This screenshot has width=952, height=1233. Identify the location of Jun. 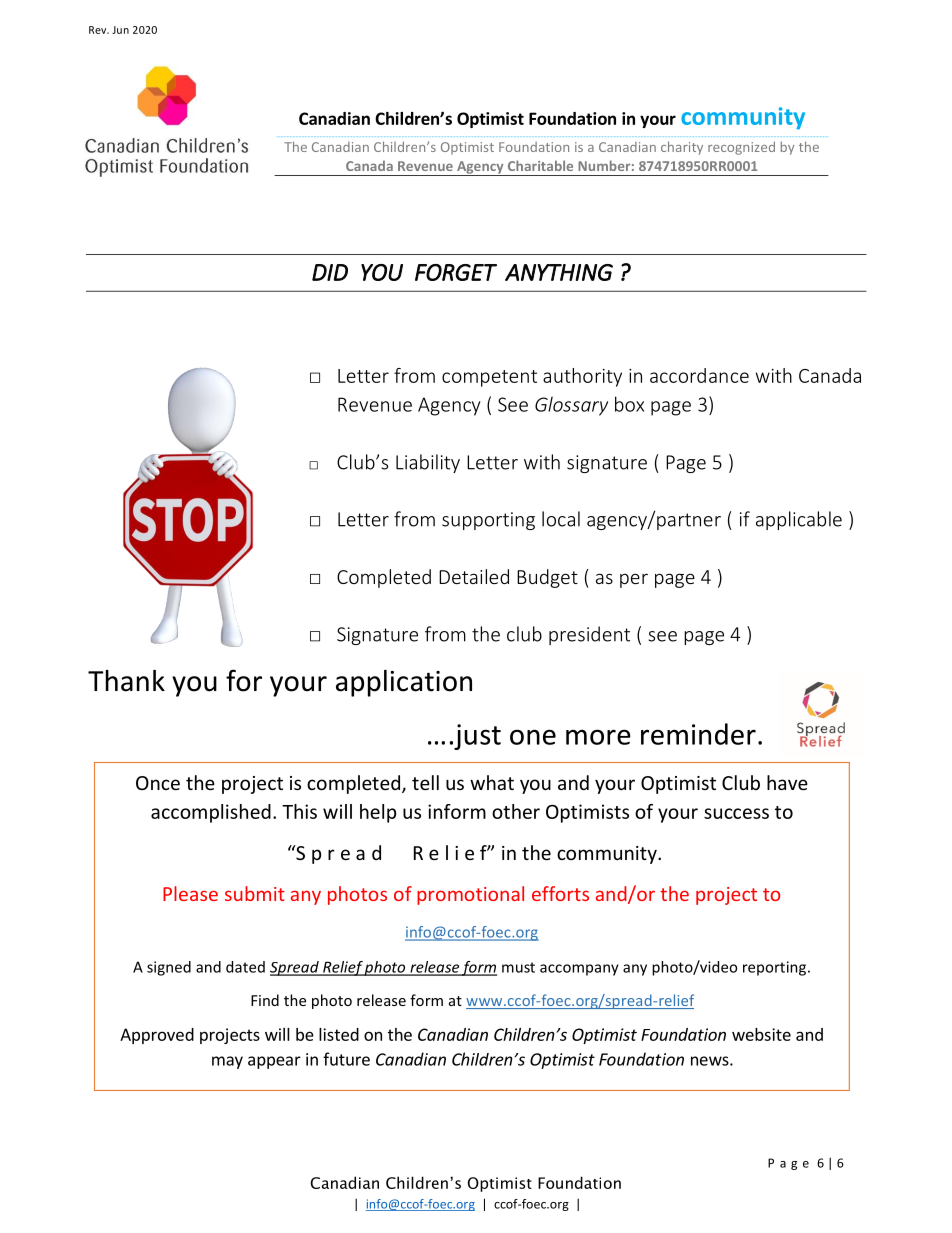
(120, 30).
